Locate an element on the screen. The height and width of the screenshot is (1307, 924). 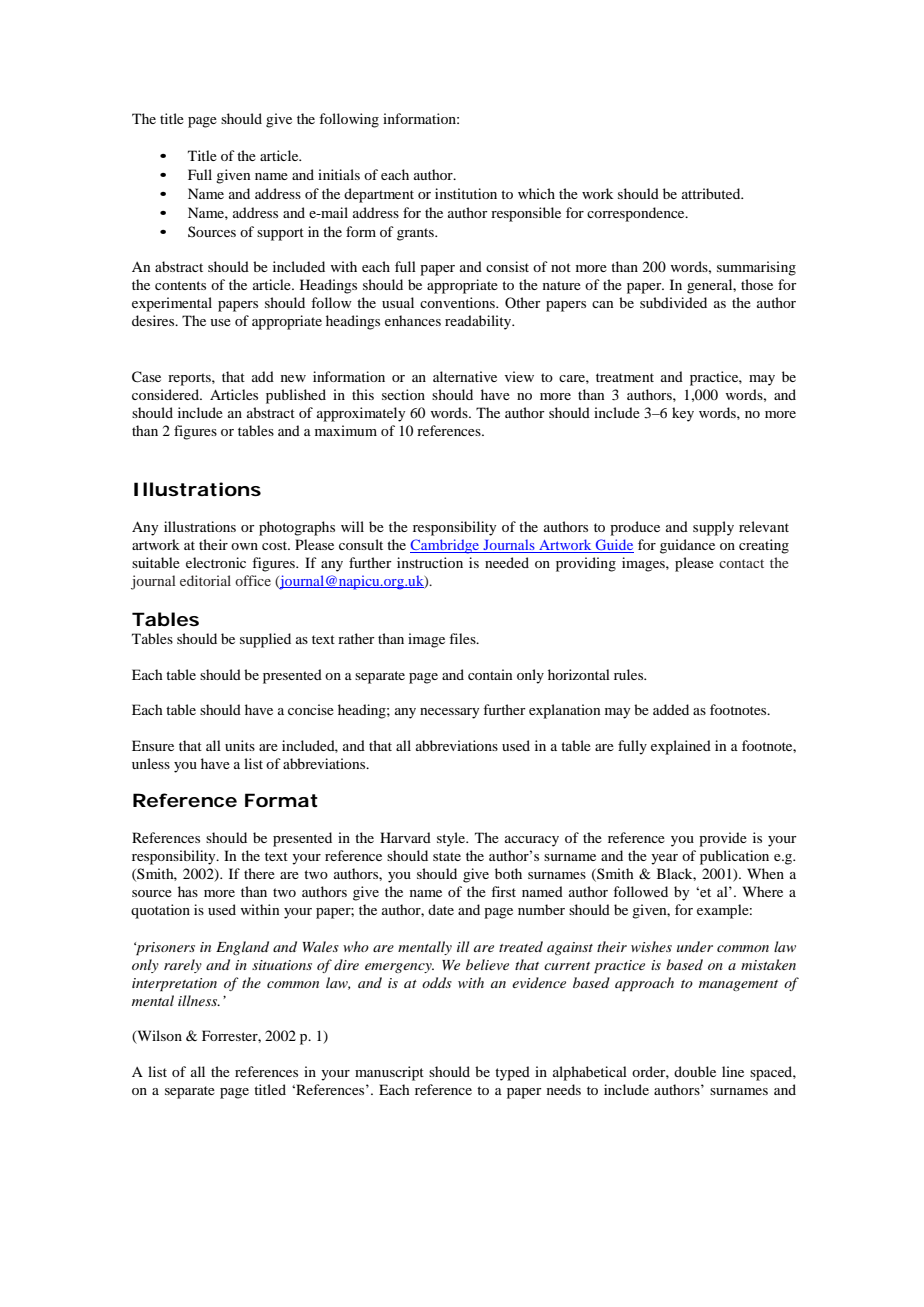
necessary is located at coordinates (449, 713).
